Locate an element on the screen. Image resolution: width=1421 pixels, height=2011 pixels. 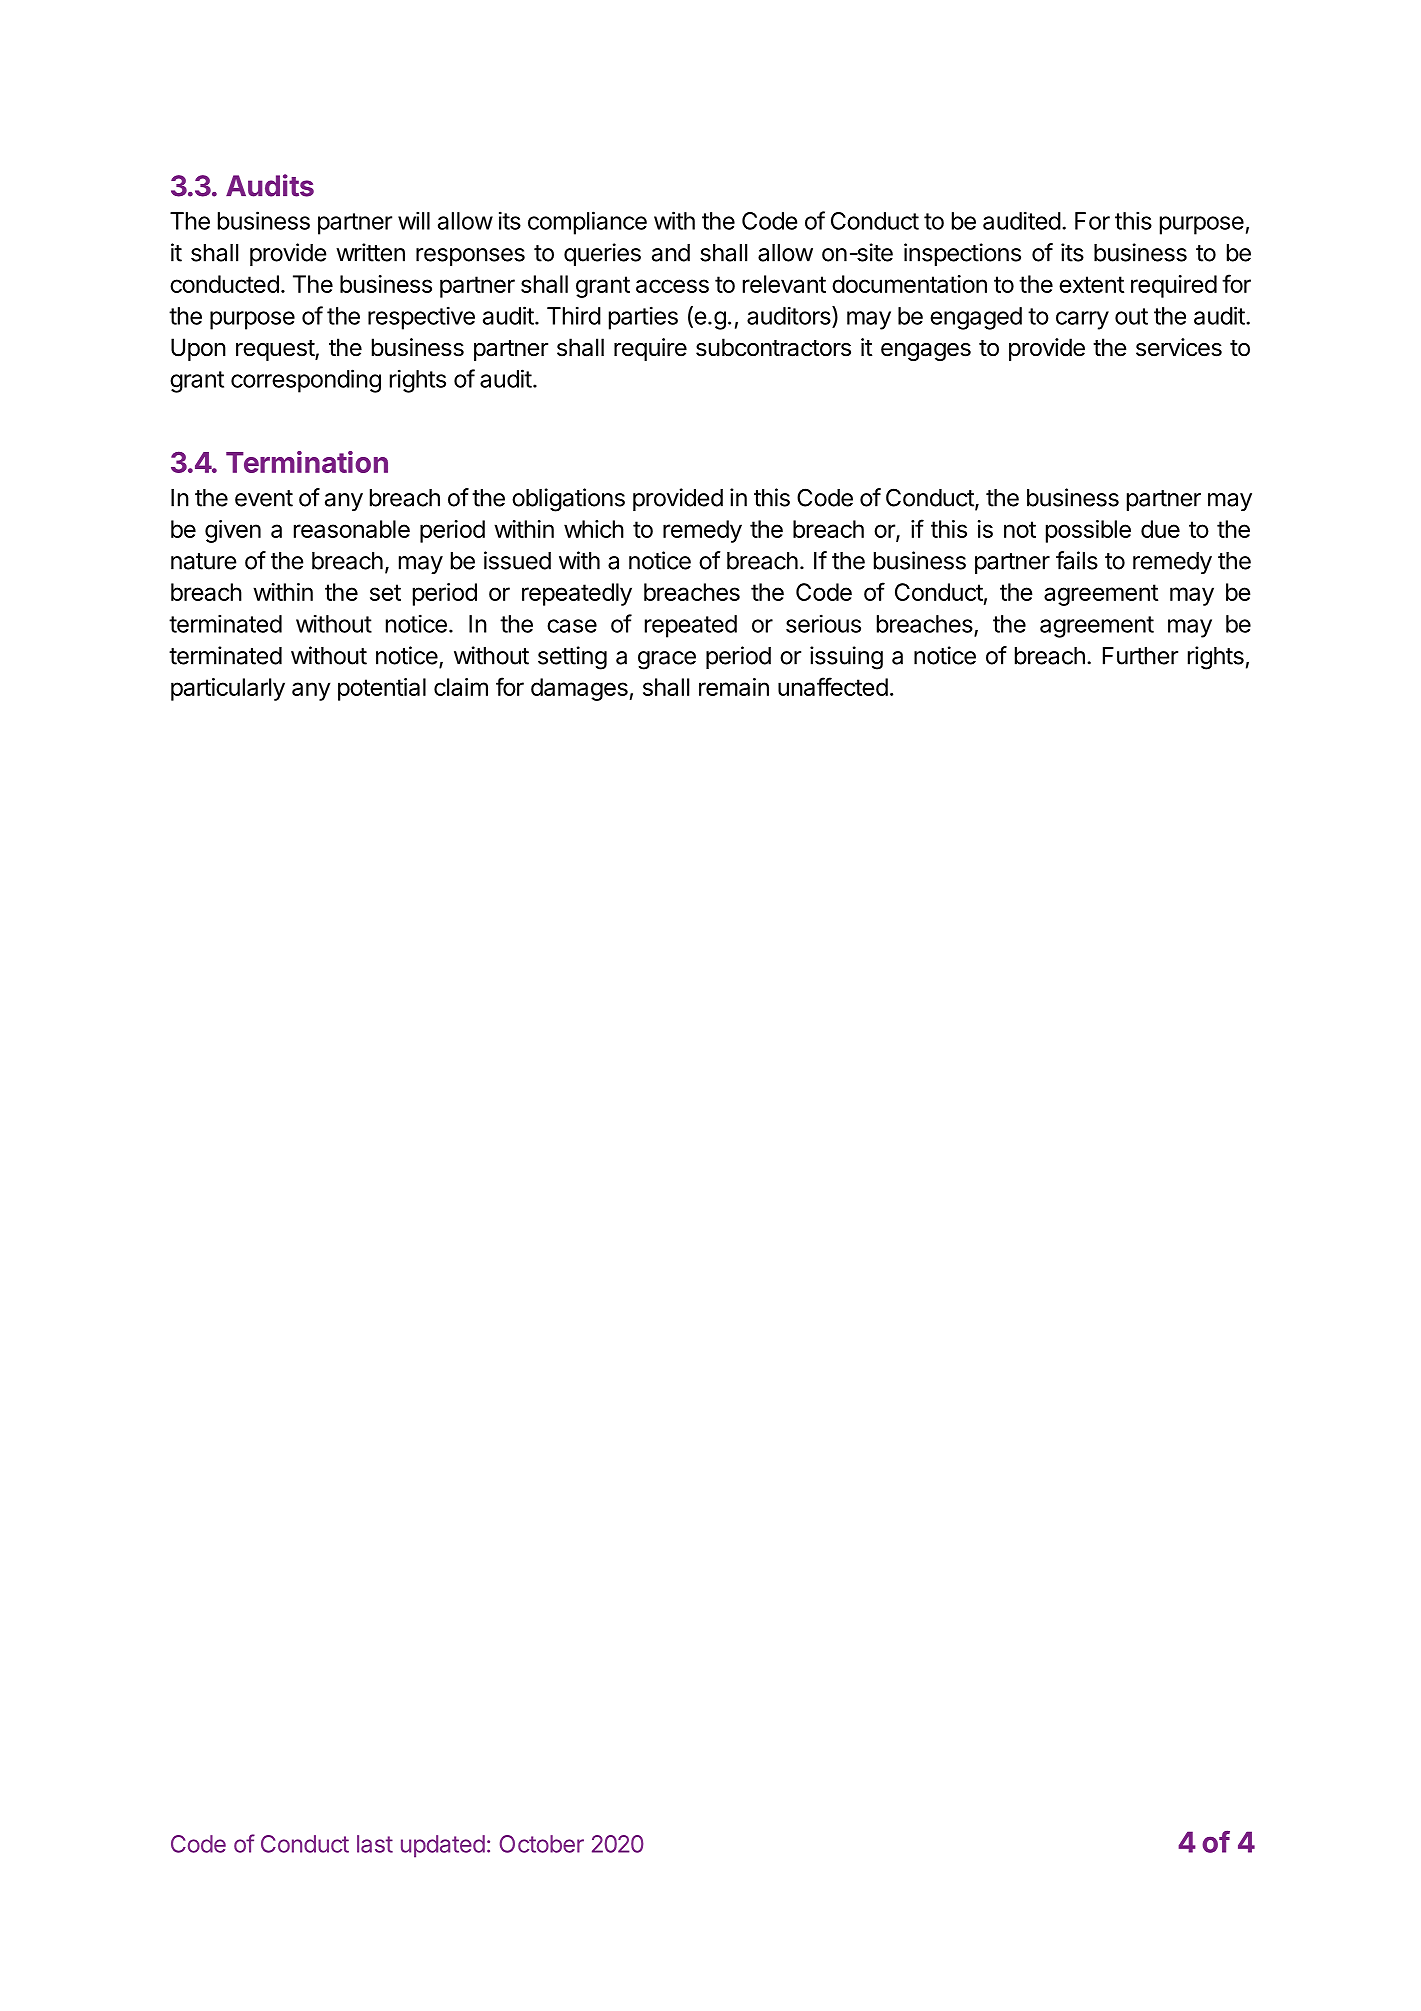
remain is located at coordinates (734, 687).
